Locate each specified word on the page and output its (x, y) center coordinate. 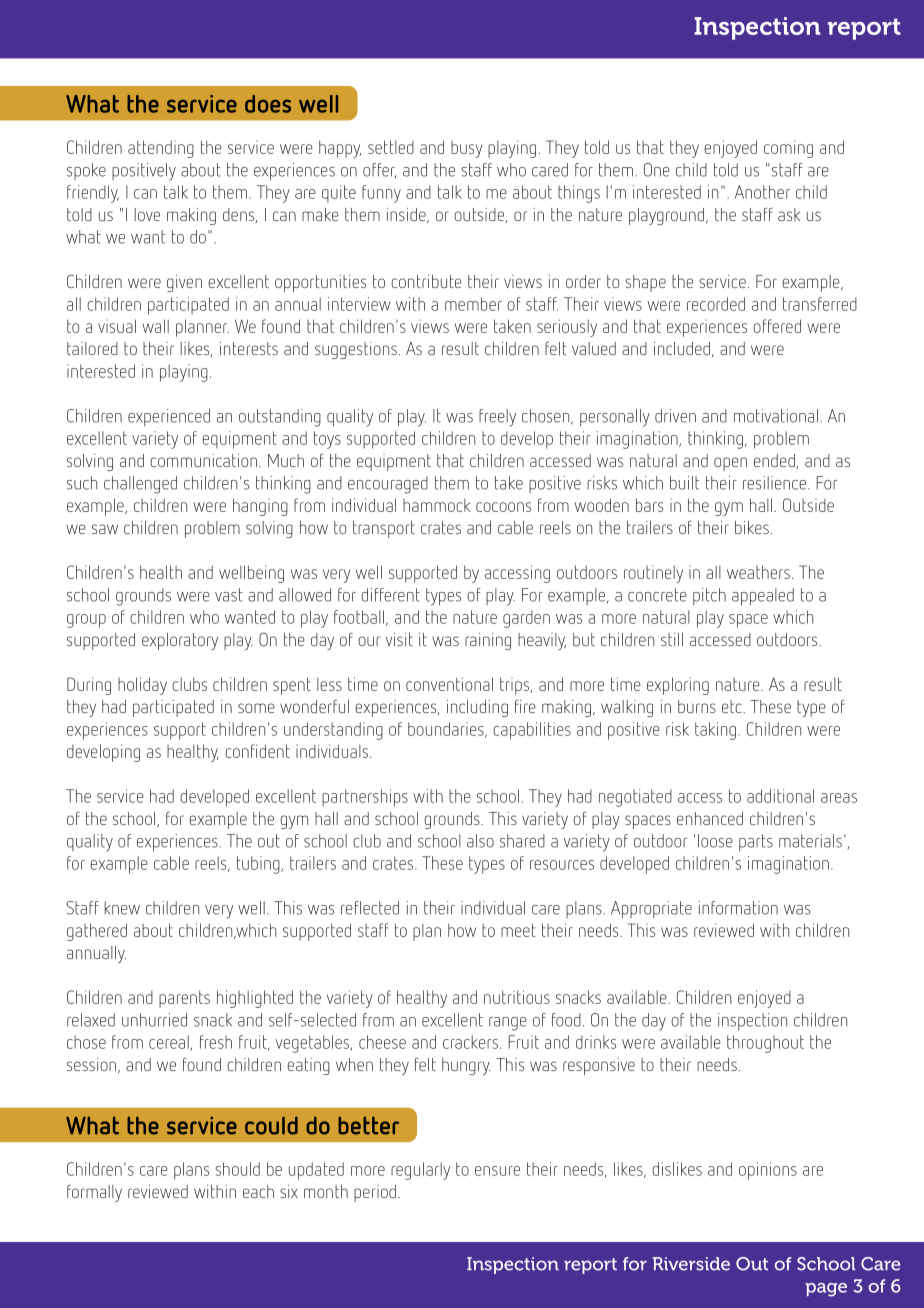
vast (229, 595)
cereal (170, 1043)
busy (466, 149)
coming (788, 149)
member (473, 304)
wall (155, 326)
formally (94, 1193)
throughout (765, 1044)
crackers (470, 1042)
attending (161, 149)
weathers (758, 572)
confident (257, 751)
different (390, 595)
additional (780, 796)
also (480, 841)
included (682, 348)
